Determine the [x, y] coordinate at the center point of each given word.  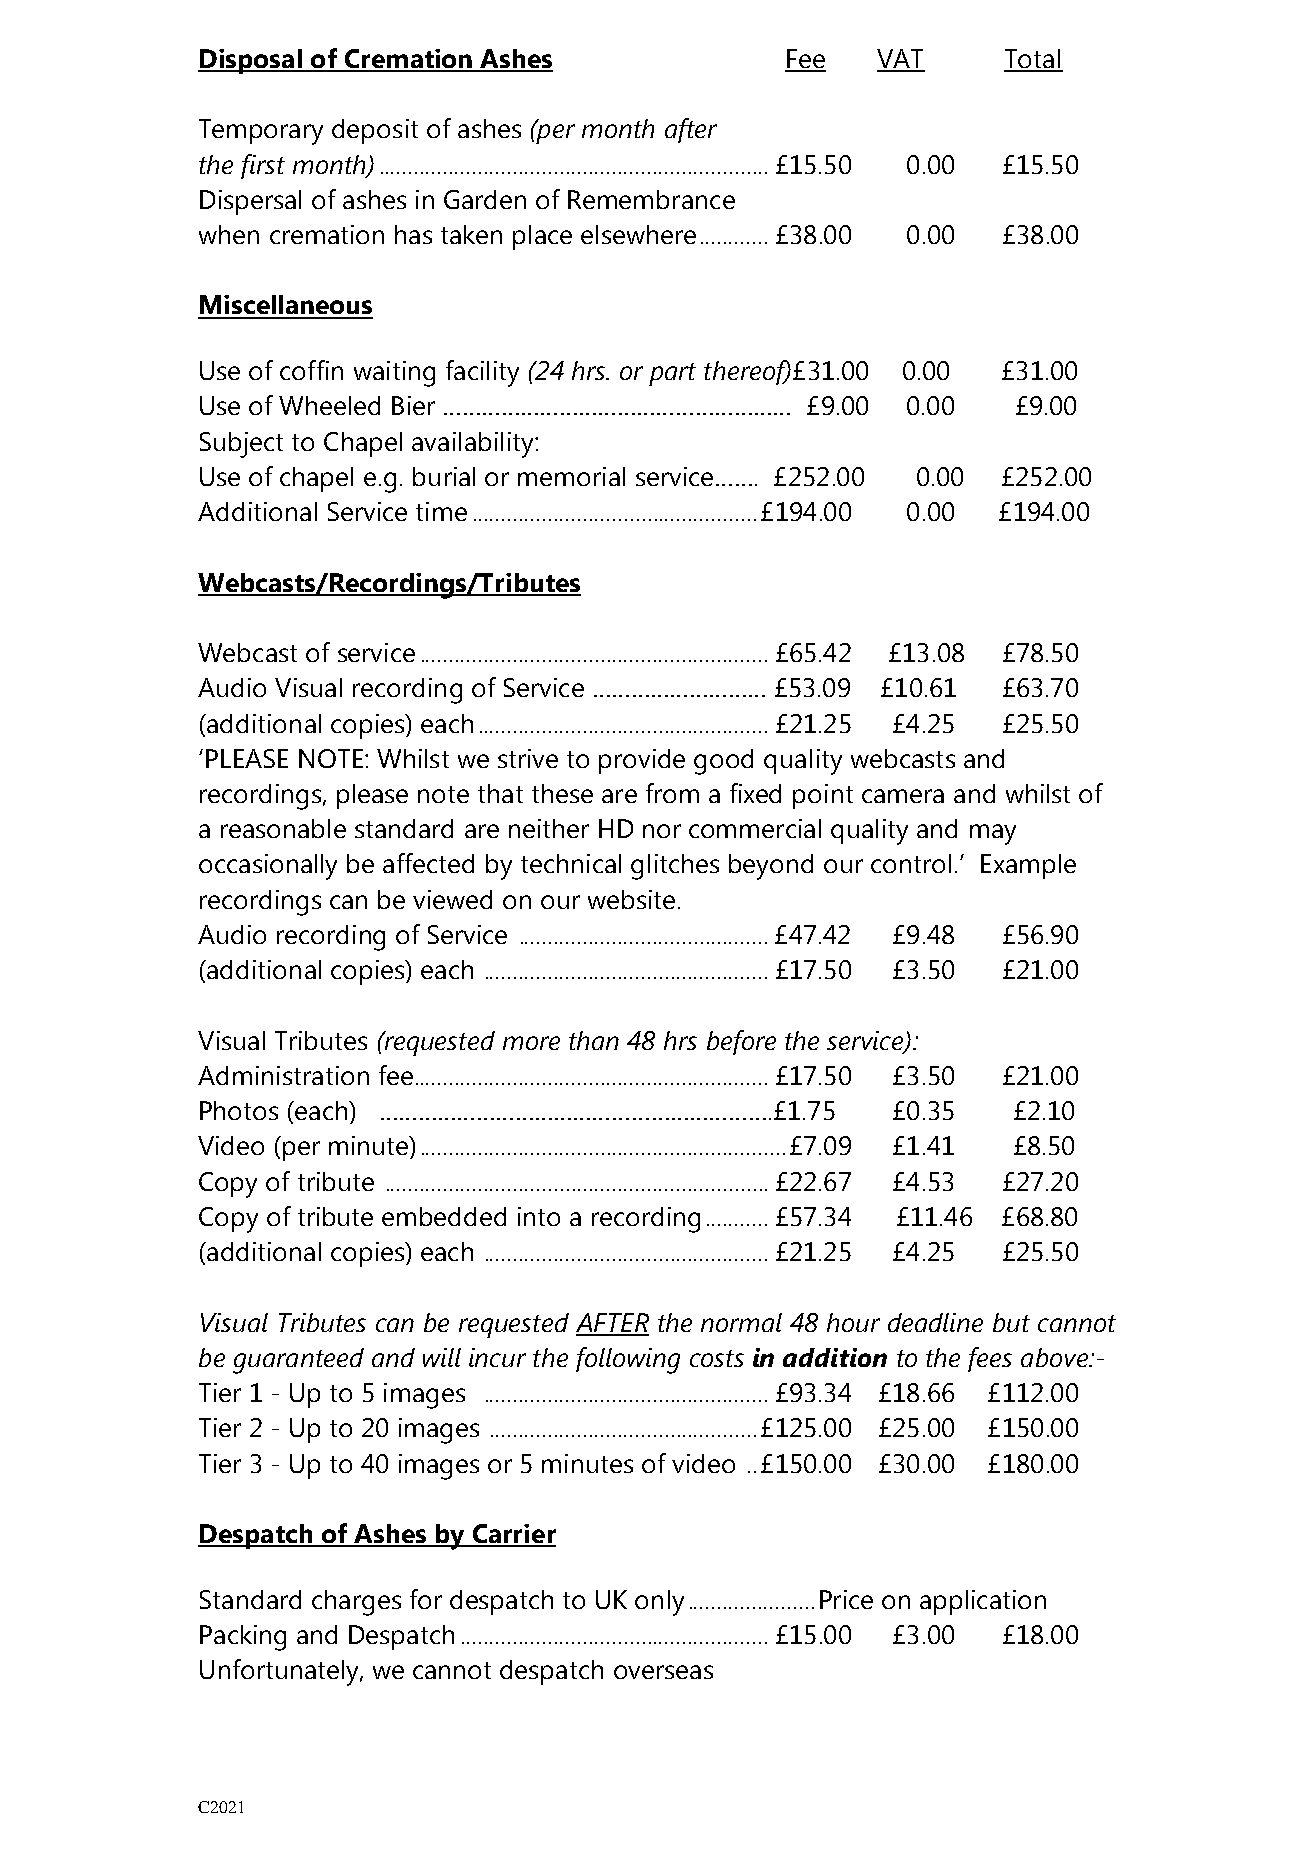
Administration [283, 1075]
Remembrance [651, 199]
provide [642, 761]
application [983, 1602]
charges [356, 1603]
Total [1033, 60]
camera [903, 796]
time [441, 511]
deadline [935, 1322]
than [594, 1040]
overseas [663, 1672]
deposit [375, 131]
